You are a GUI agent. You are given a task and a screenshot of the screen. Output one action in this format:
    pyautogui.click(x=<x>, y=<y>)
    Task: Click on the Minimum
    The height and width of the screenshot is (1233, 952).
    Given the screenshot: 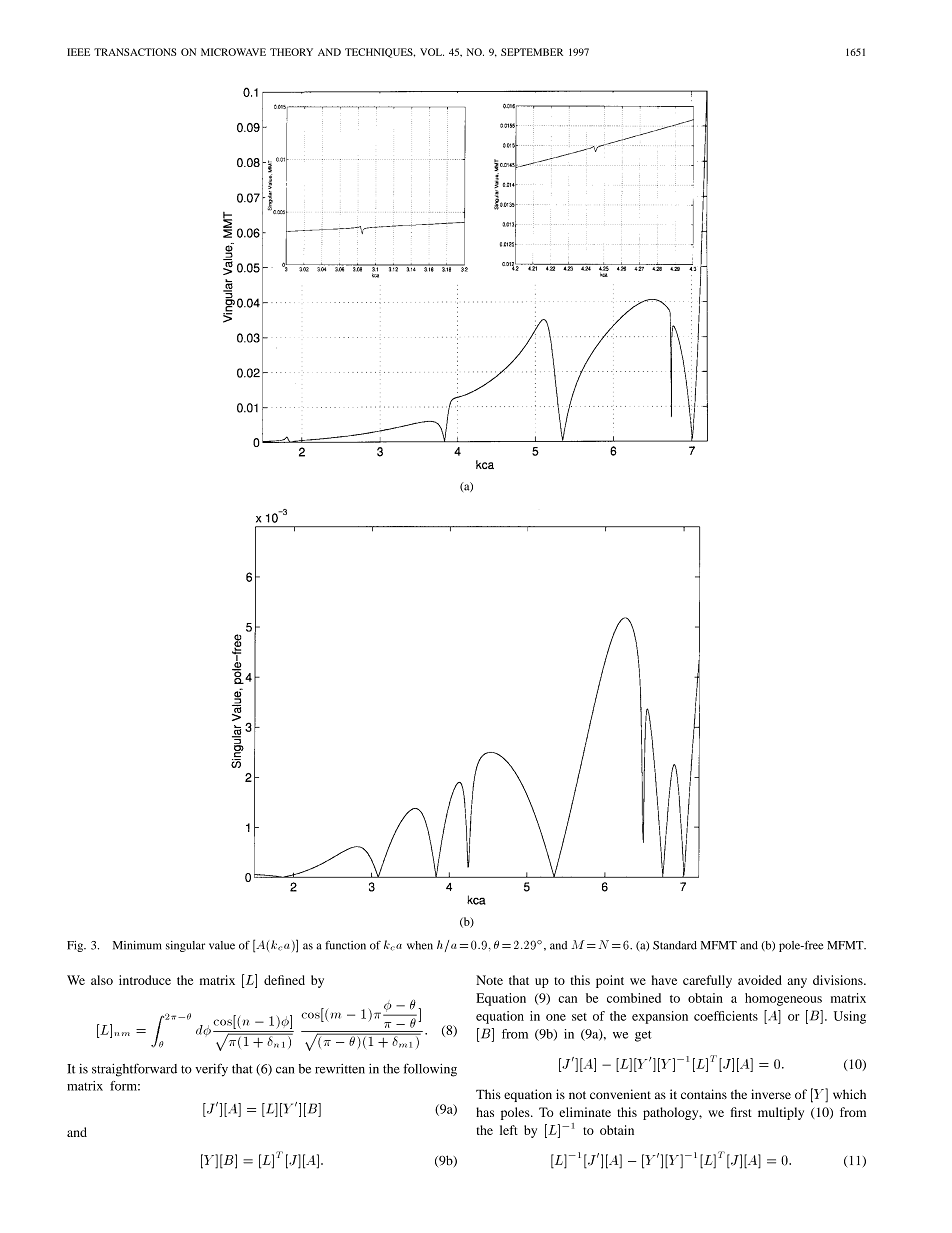 What is the action you would take?
    pyautogui.click(x=137, y=945)
